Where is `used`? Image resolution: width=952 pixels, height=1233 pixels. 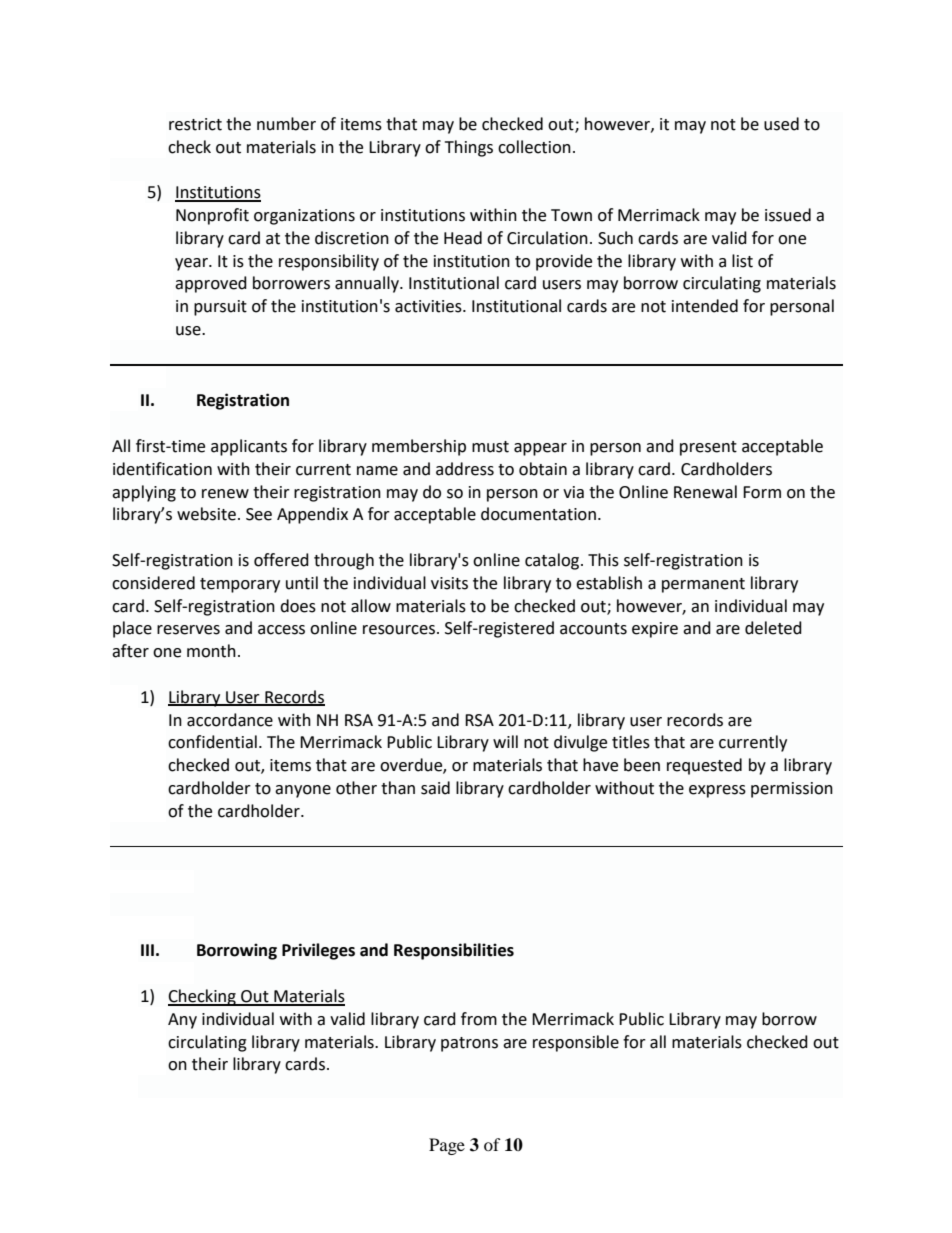 used is located at coordinates (781, 124).
